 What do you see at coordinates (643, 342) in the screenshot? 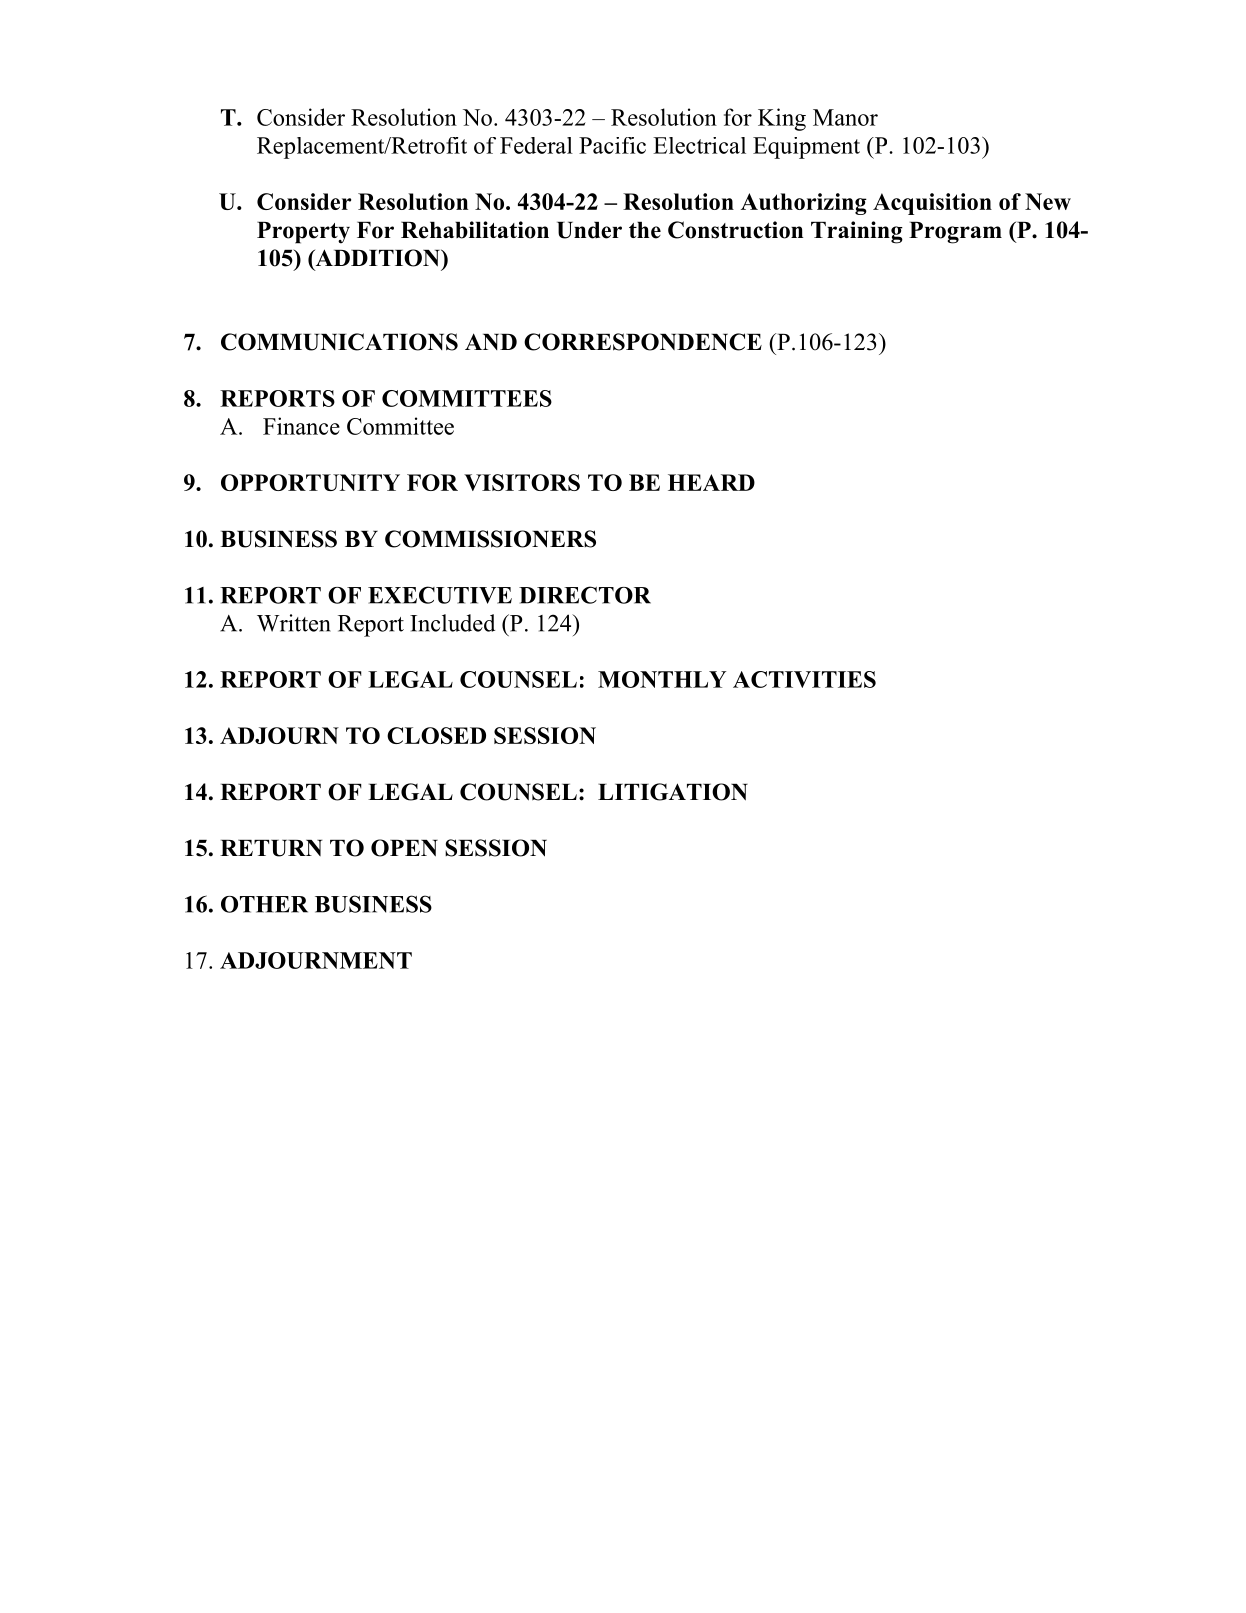
I see `CORRESPONDENCE` at bounding box center [643, 342].
